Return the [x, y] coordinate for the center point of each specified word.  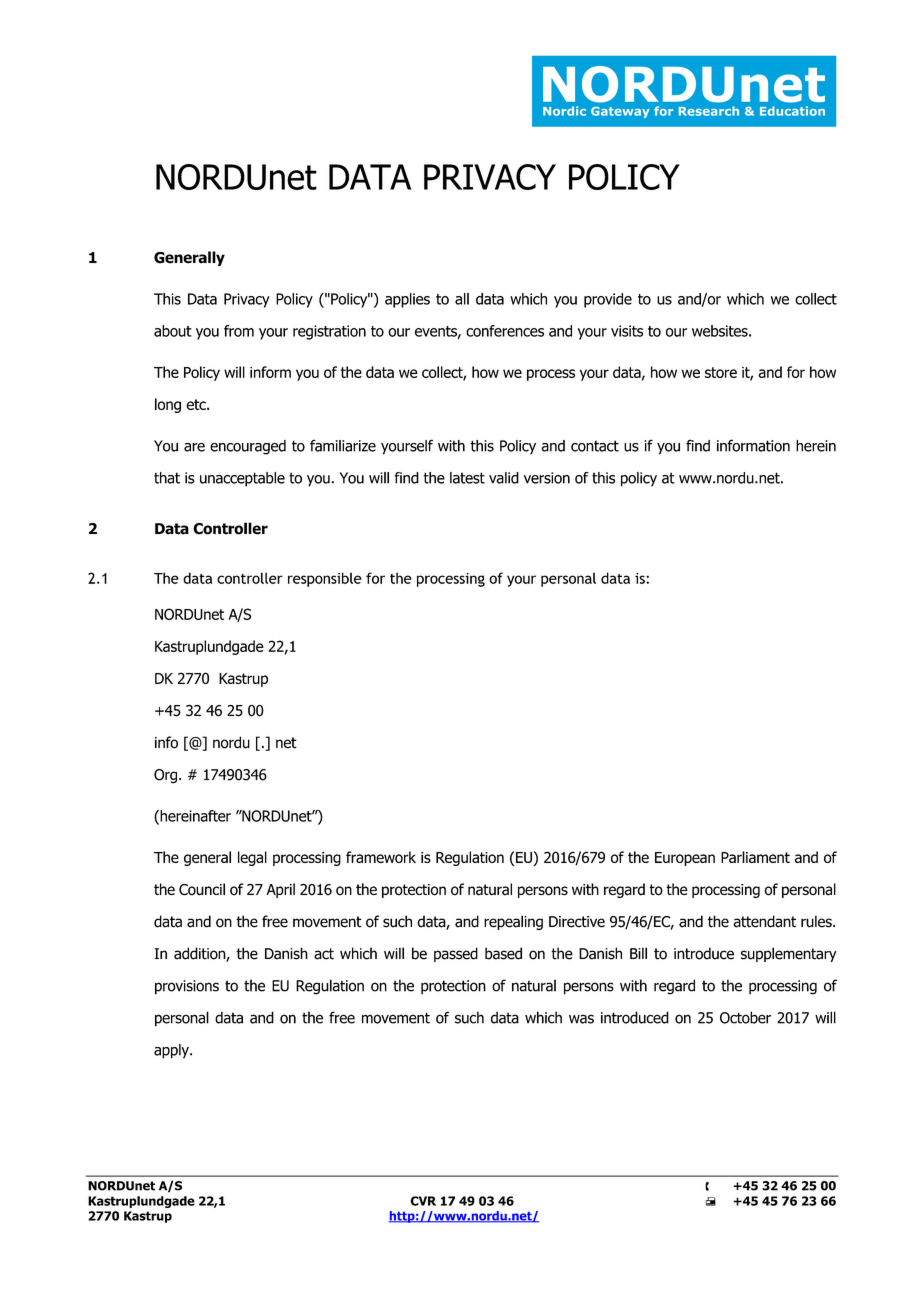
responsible [325, 579]
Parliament [755, 857]
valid [504, 478]
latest [467, 478]
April [281, 890]
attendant [764, 921]
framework [381, 857]
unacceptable [242, 479]
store [721, 372]
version [547, 478]
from [239, 331]
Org [167, 776]
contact [595, 446]
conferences [505, 331]
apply [172, 1051]
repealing [513, 922]
